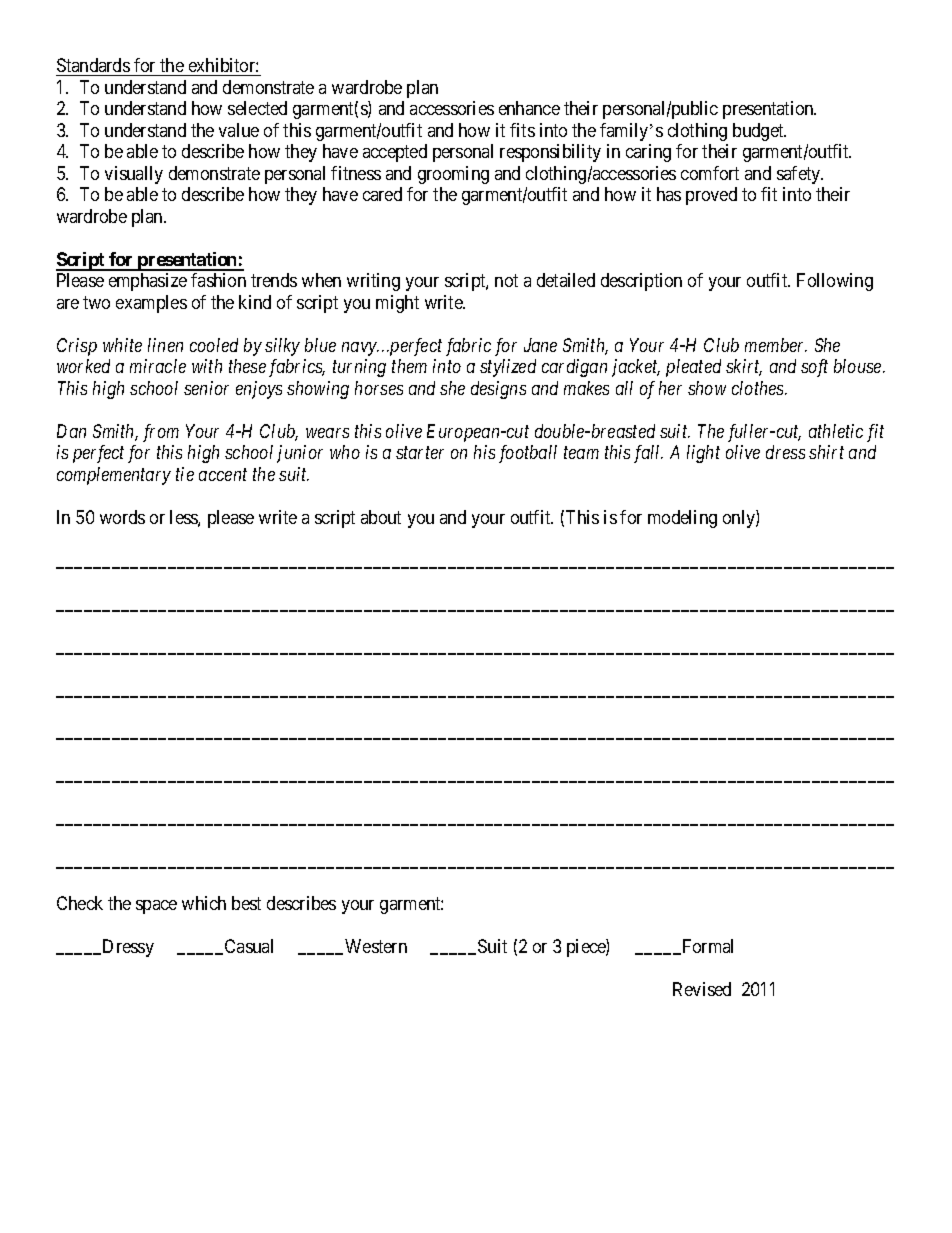  I want to click on designs, so click(498, 390).
